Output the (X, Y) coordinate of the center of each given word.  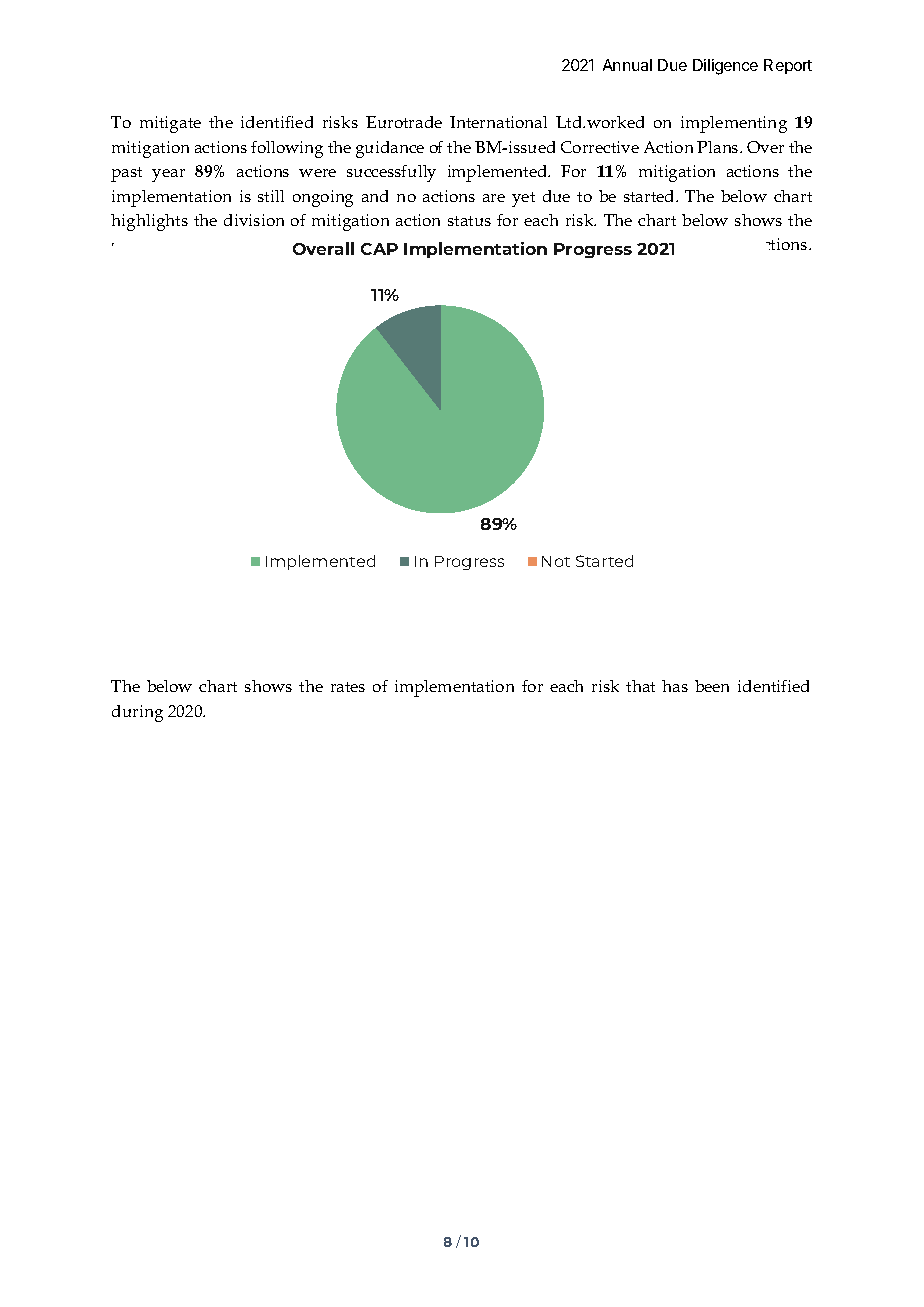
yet (523, 199)
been (712, 686)
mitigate (170, 124)
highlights (149, 222)
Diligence (725, 67)
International (498, 122)
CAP (379, 249)
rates (348, 687)
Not (556, 561)
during (137, 713)
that (640, 686)
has (675, 686)
